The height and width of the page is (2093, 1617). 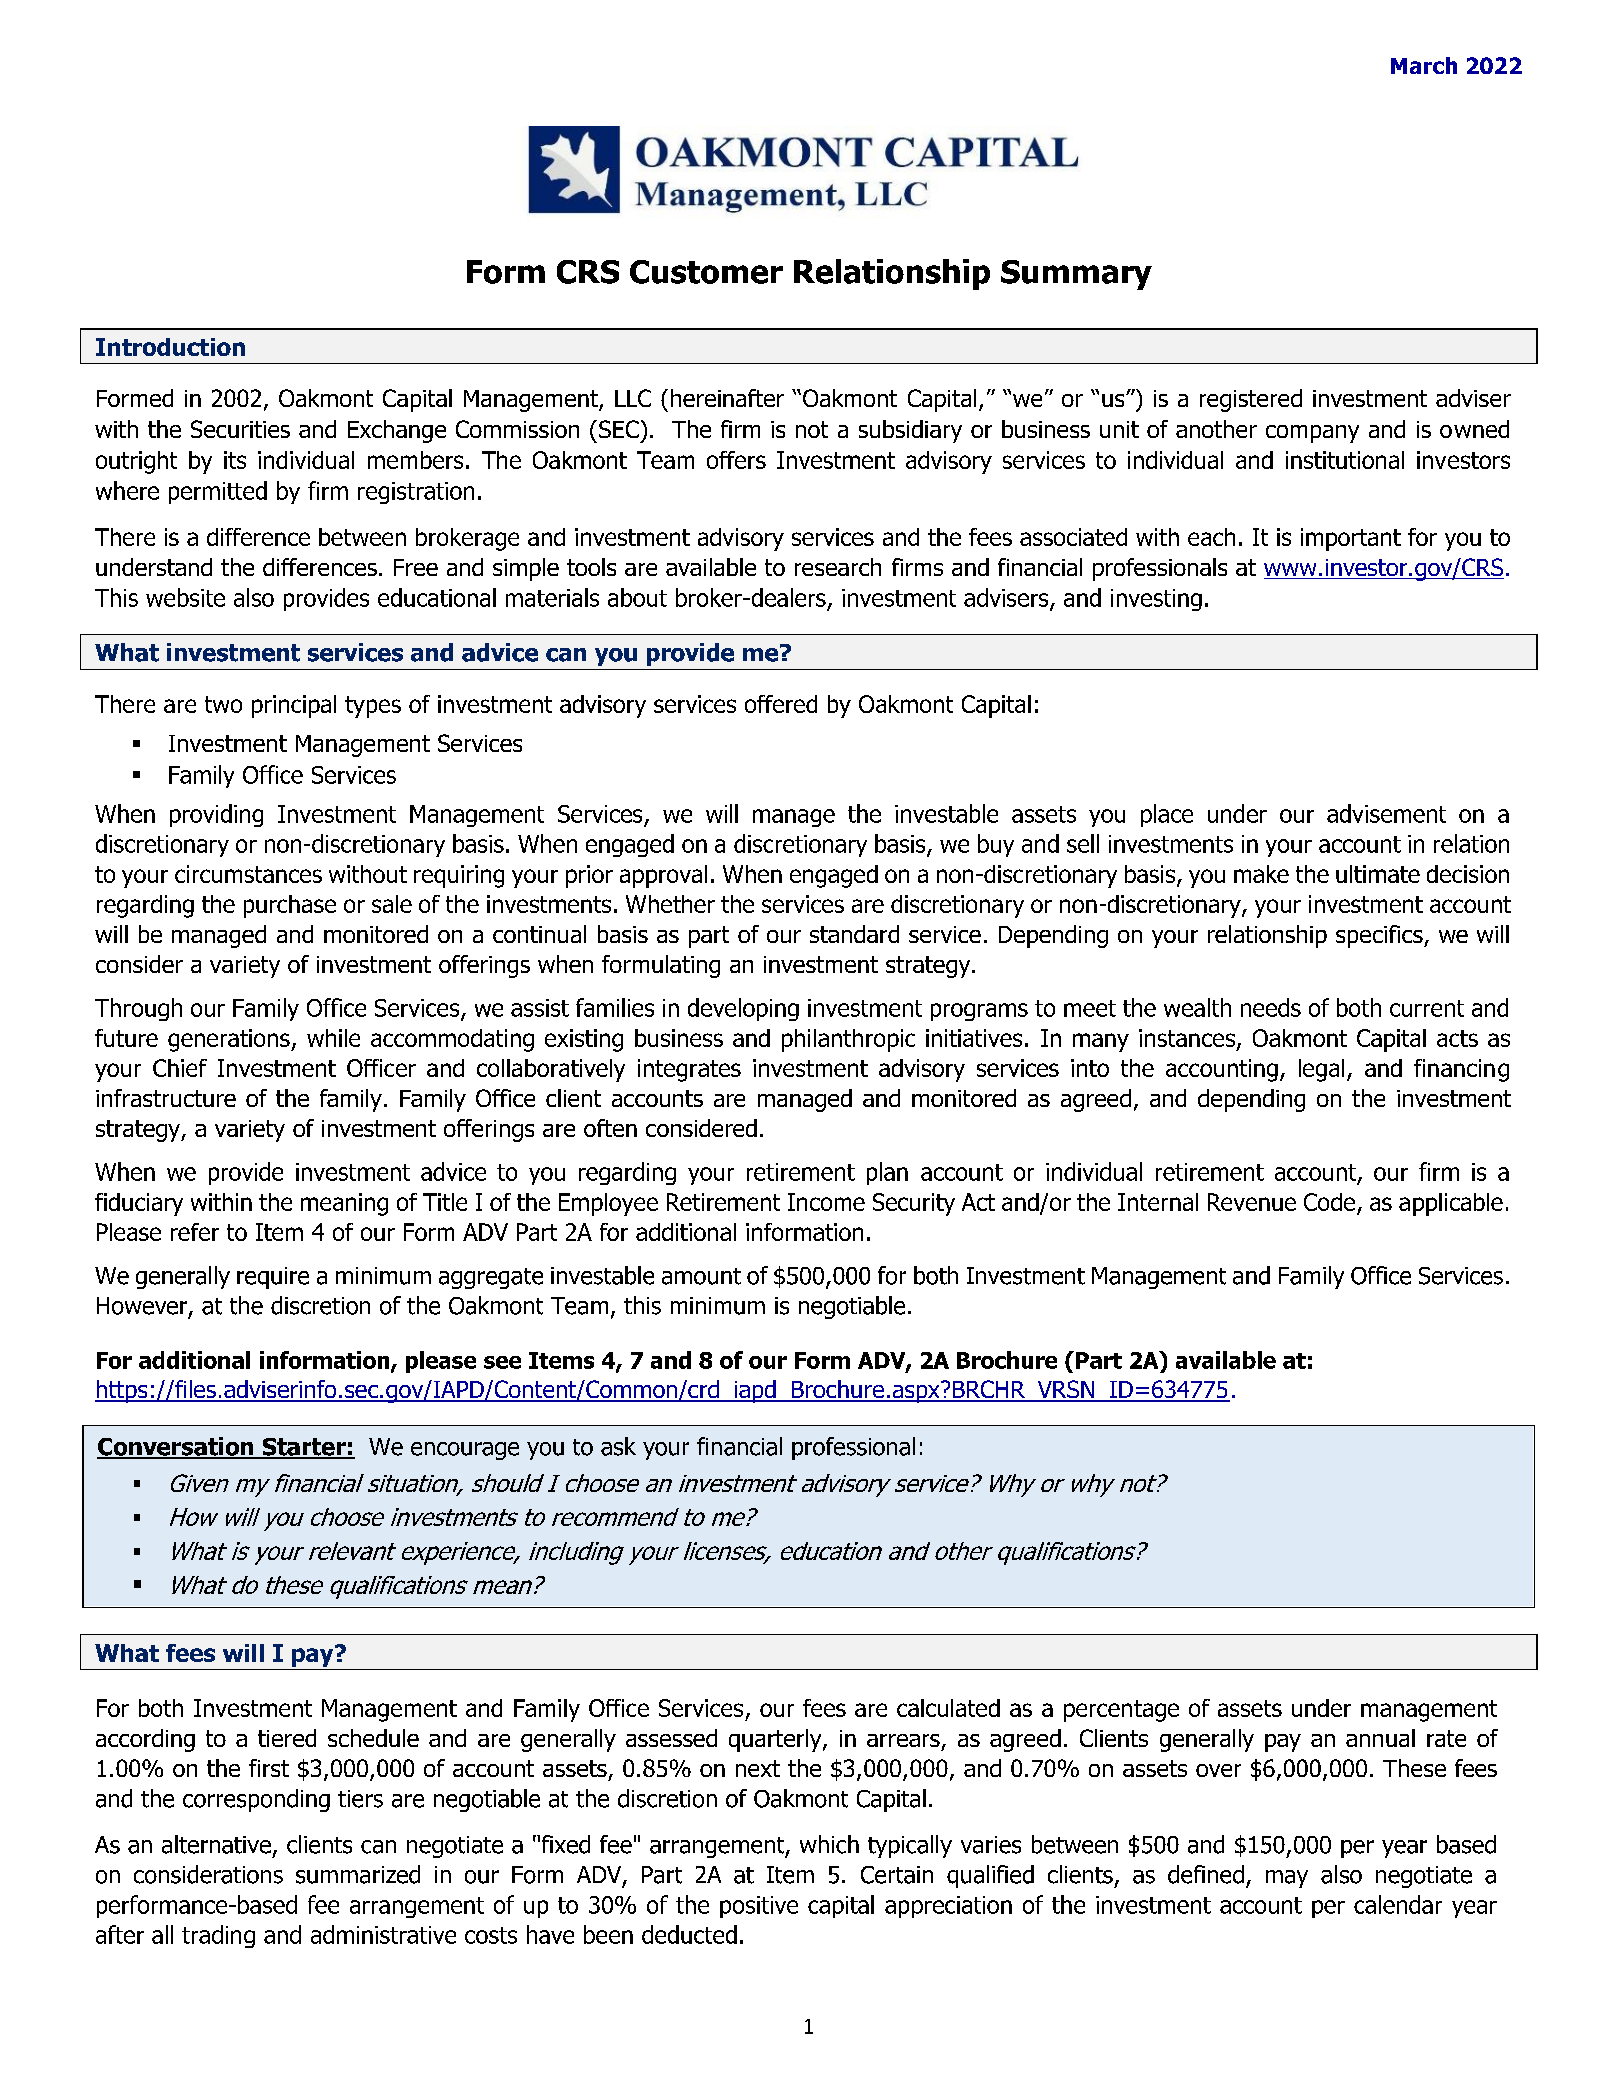 I want to click on website, so click(x=185, y=597).
